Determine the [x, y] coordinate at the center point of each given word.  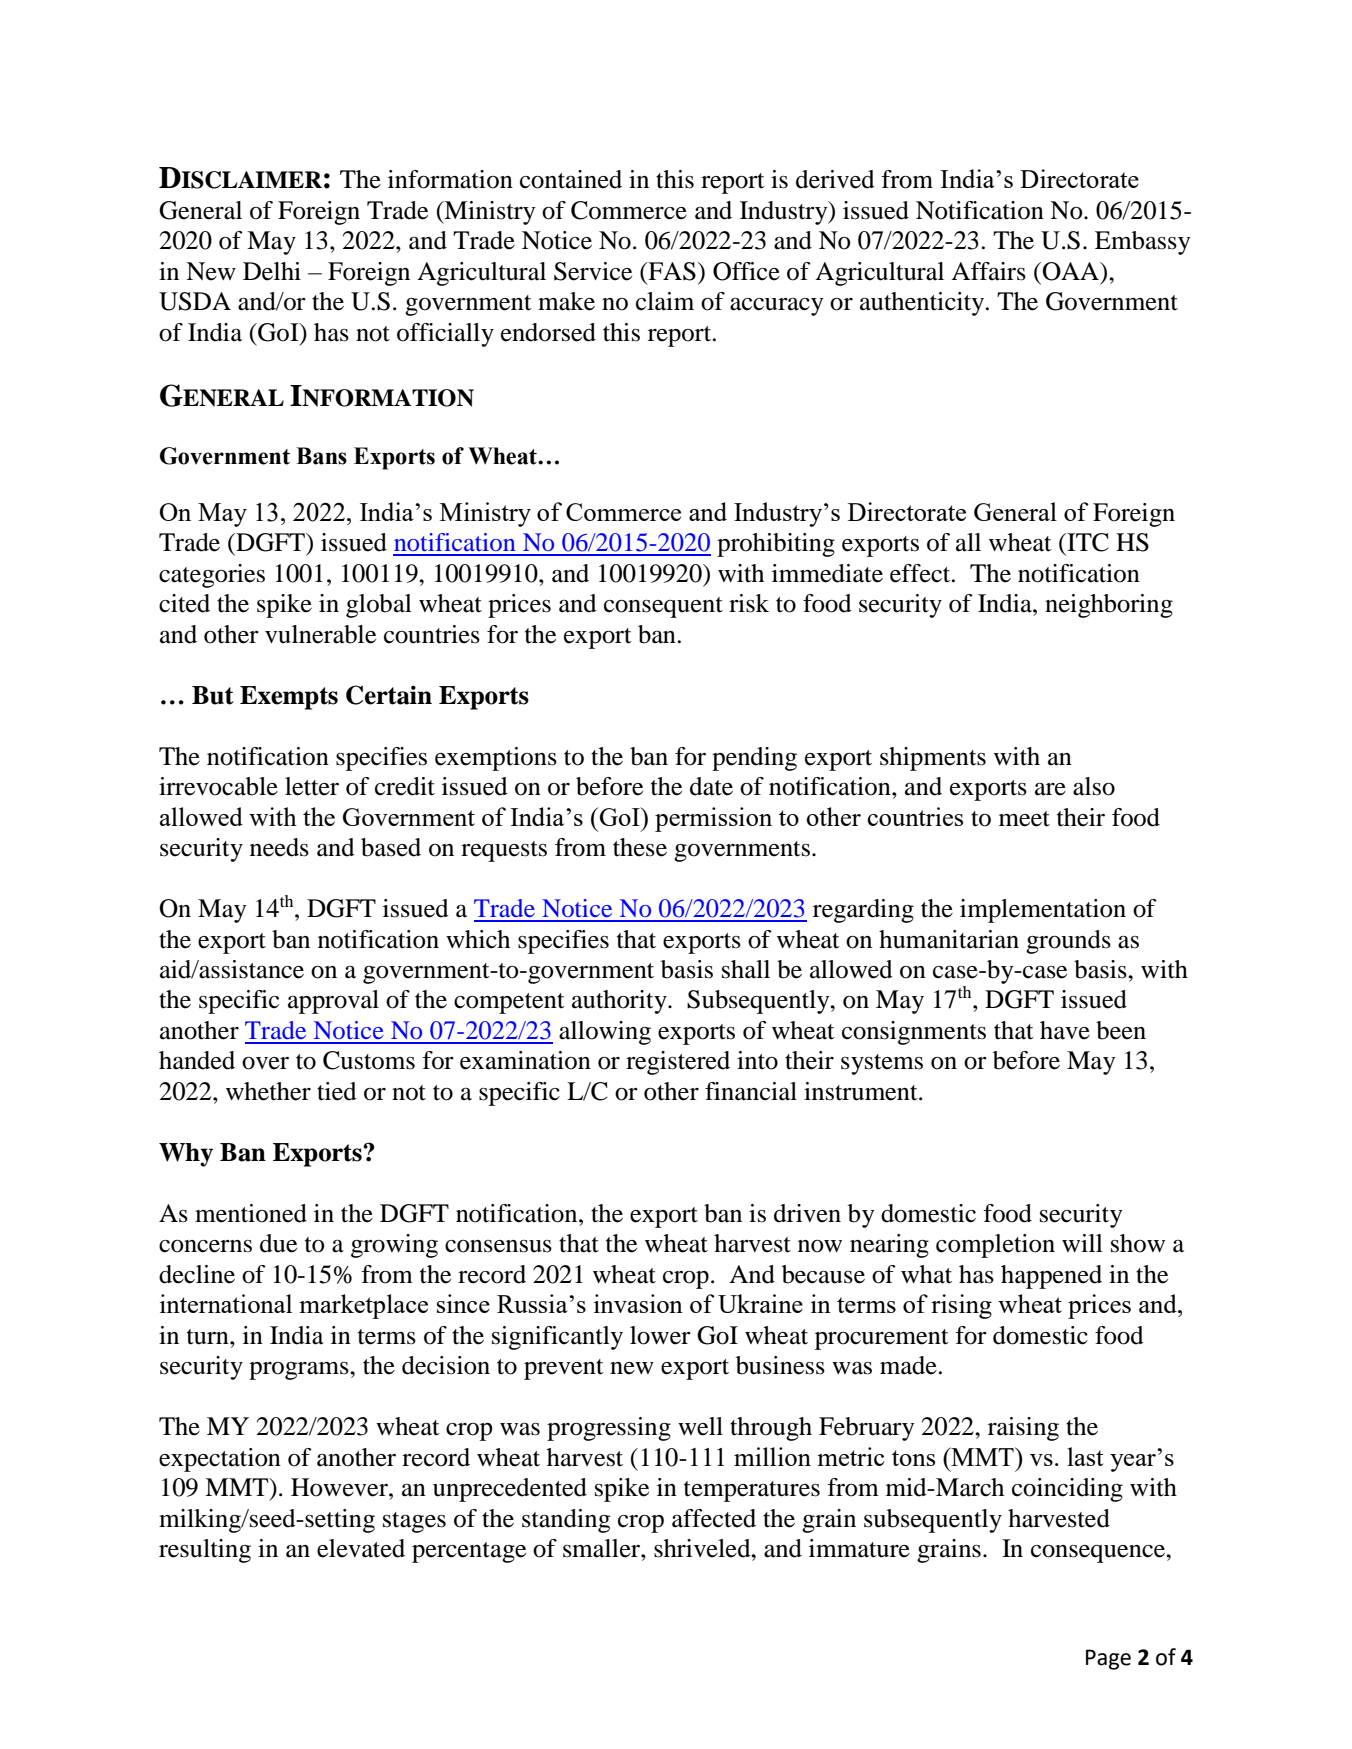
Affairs [988, 271]
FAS [671, 271]
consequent [663, 607]
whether [268, 1091]
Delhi [272, 271]
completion [995, 1246]
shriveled [703, 1548]
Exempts [289, 698]
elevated [361, 1548]
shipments [933, 759]
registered [678, 1063]
